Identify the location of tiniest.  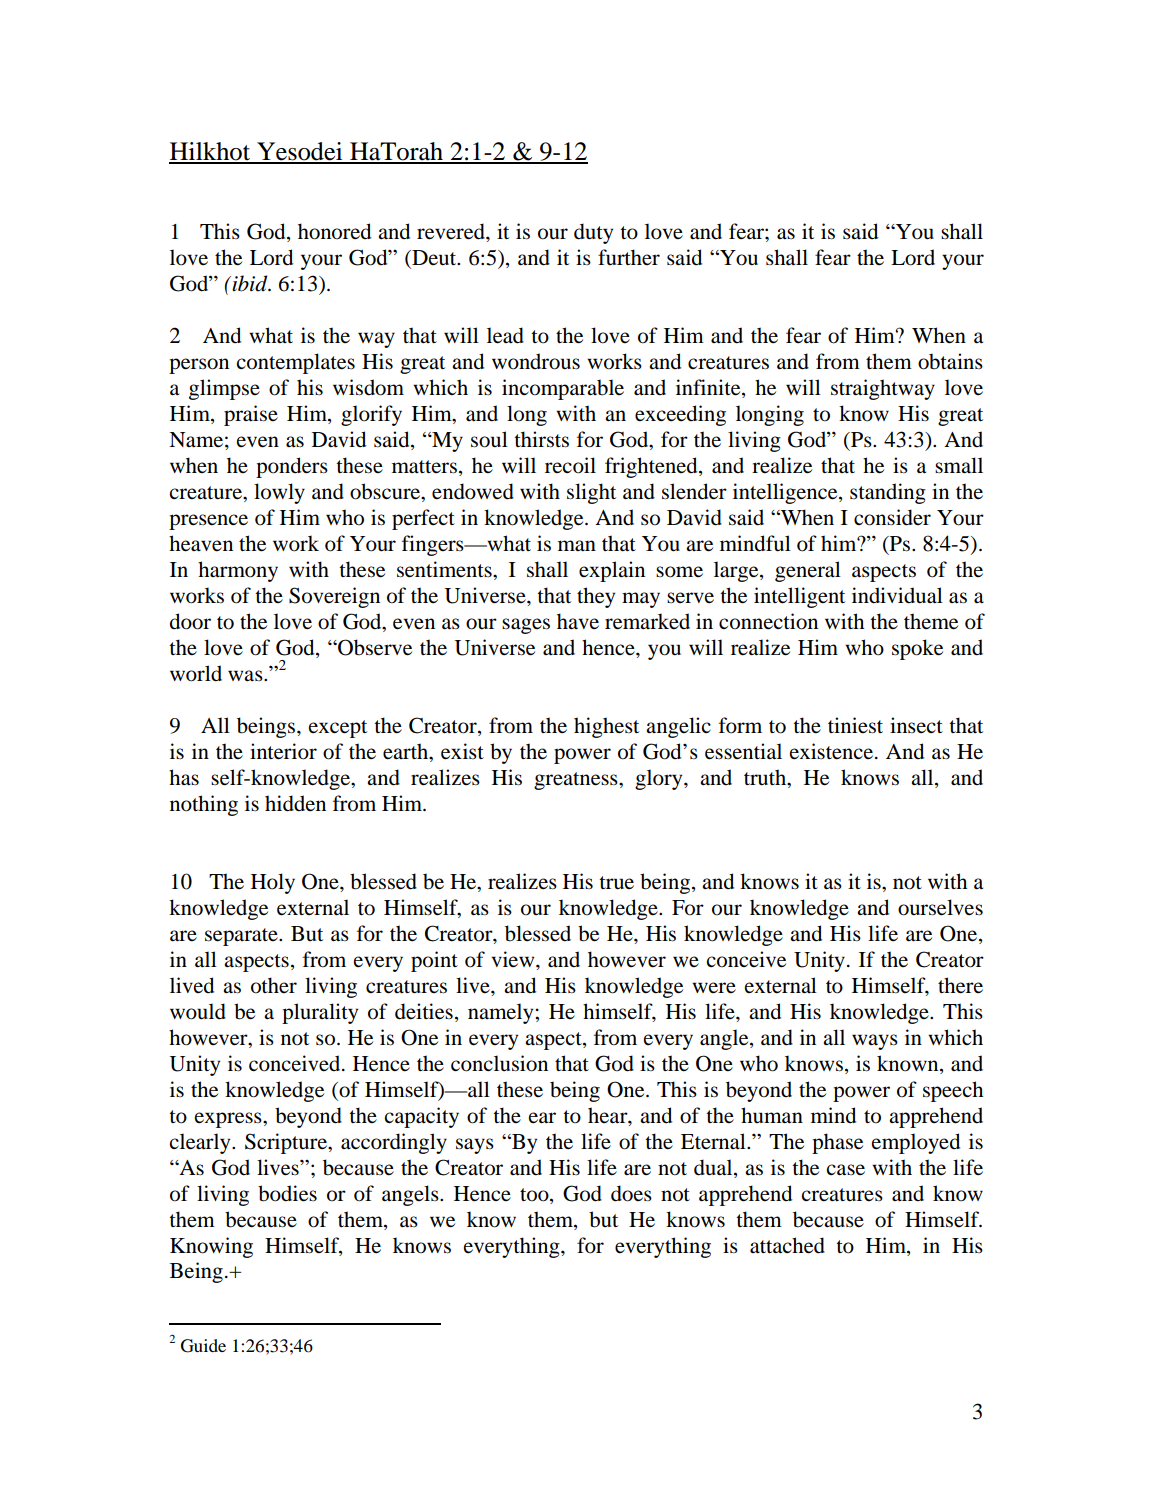
(855, 725).
